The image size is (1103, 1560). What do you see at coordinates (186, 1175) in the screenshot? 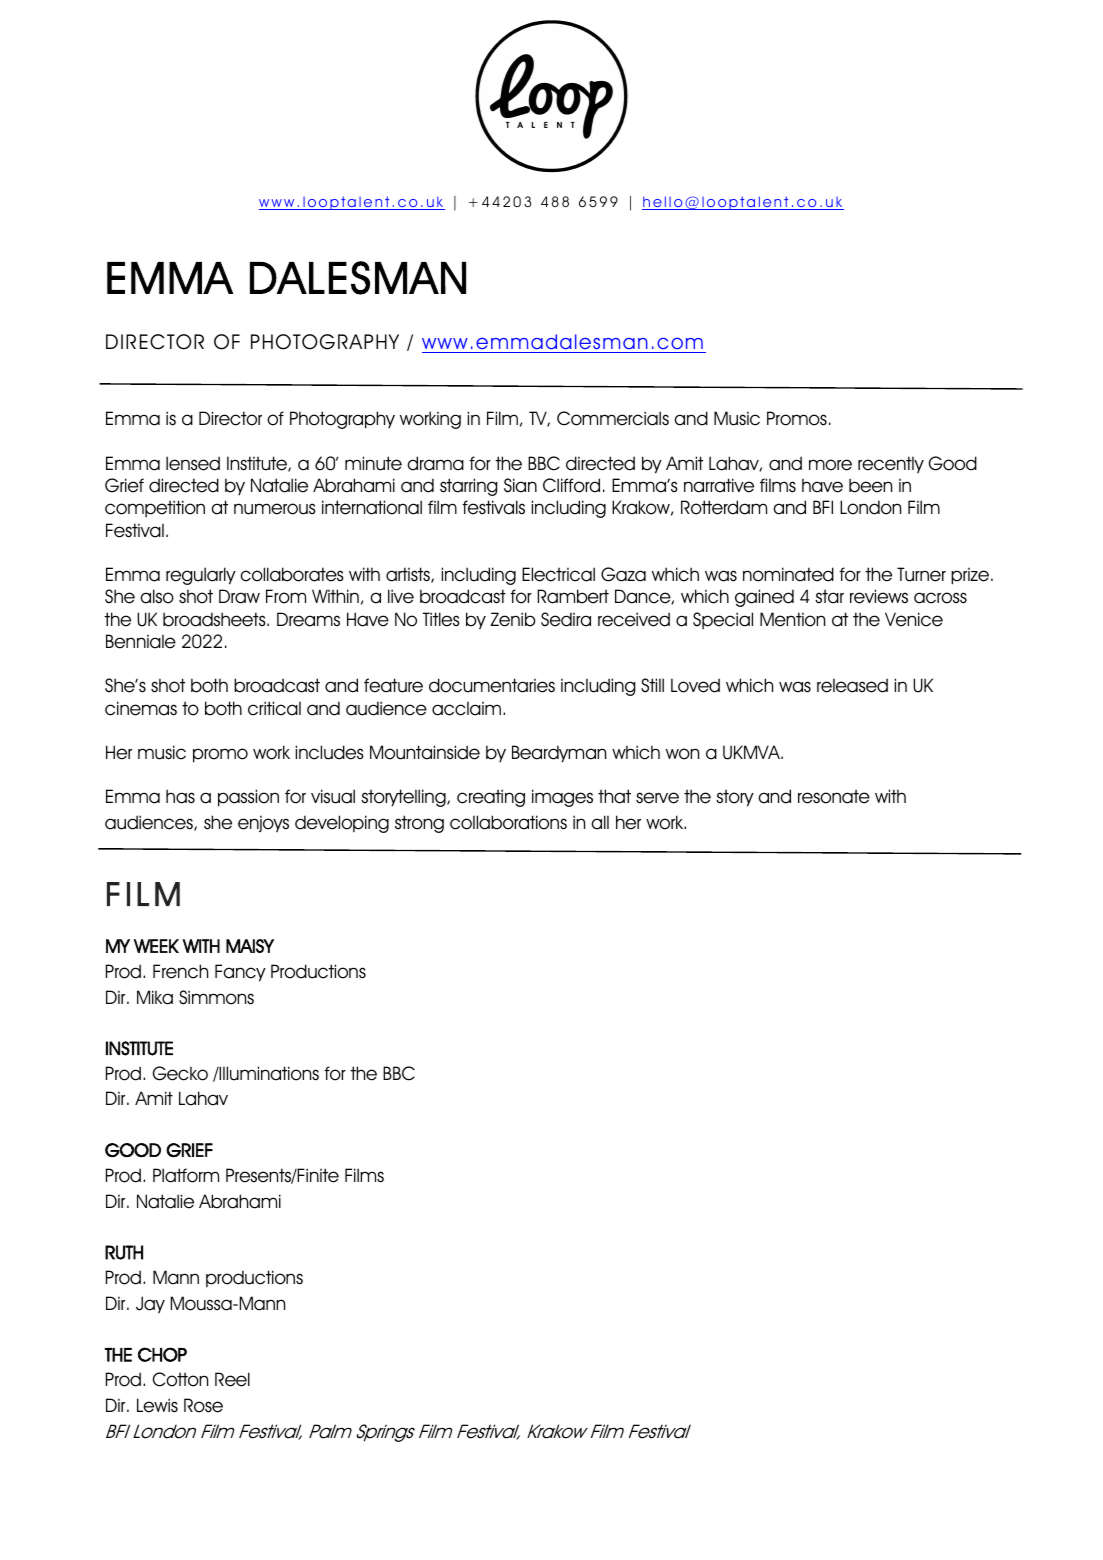
I see `Platform` at bounding box center [186, 1175].
